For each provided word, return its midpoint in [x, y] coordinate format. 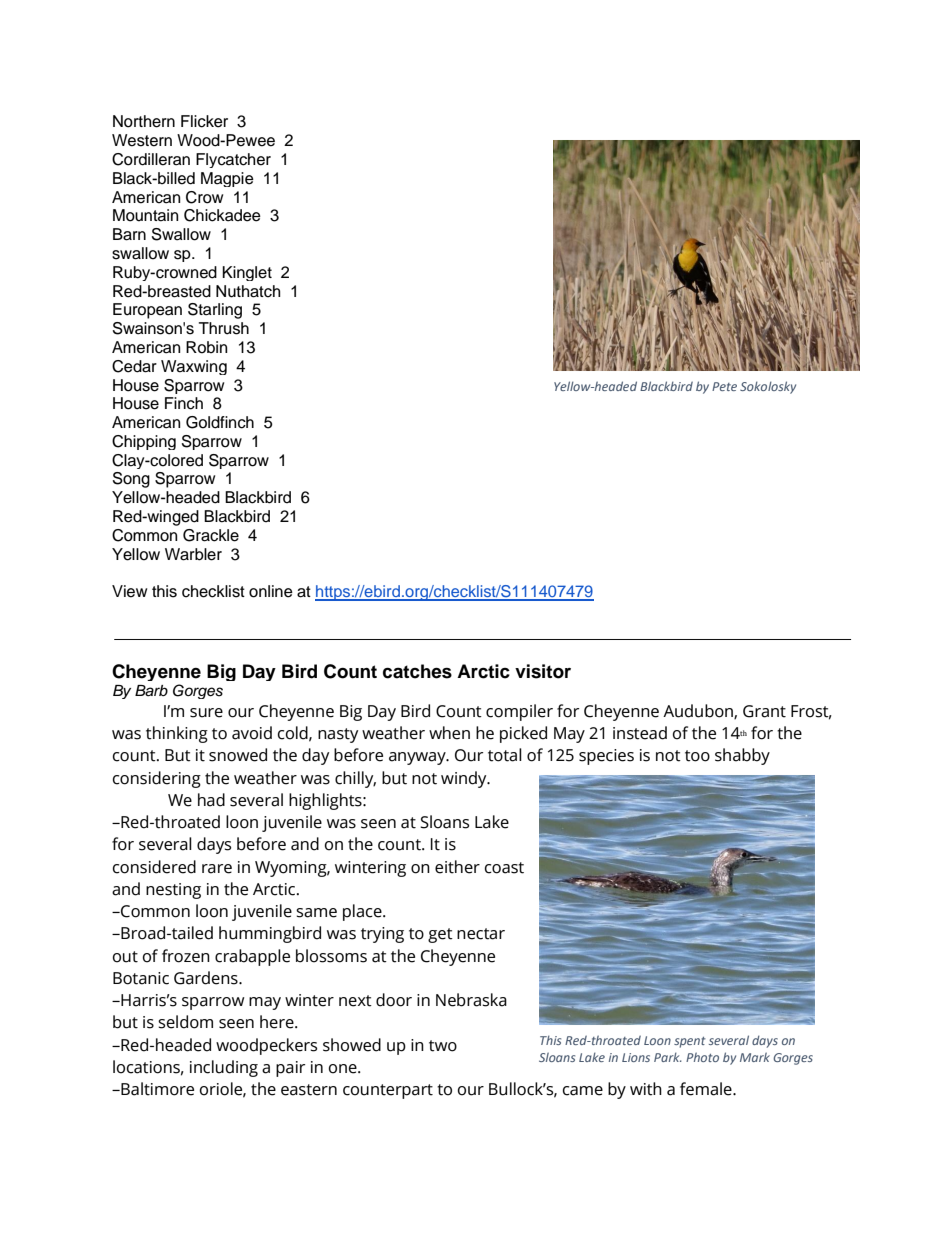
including [224, 1068]
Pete [724, 386]
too [697, 756]
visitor [543, 671]
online [271, 591]
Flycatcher [233, 160]
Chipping [144, 442]
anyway [418, 758]
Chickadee [222, 215]
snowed [238, 755]
